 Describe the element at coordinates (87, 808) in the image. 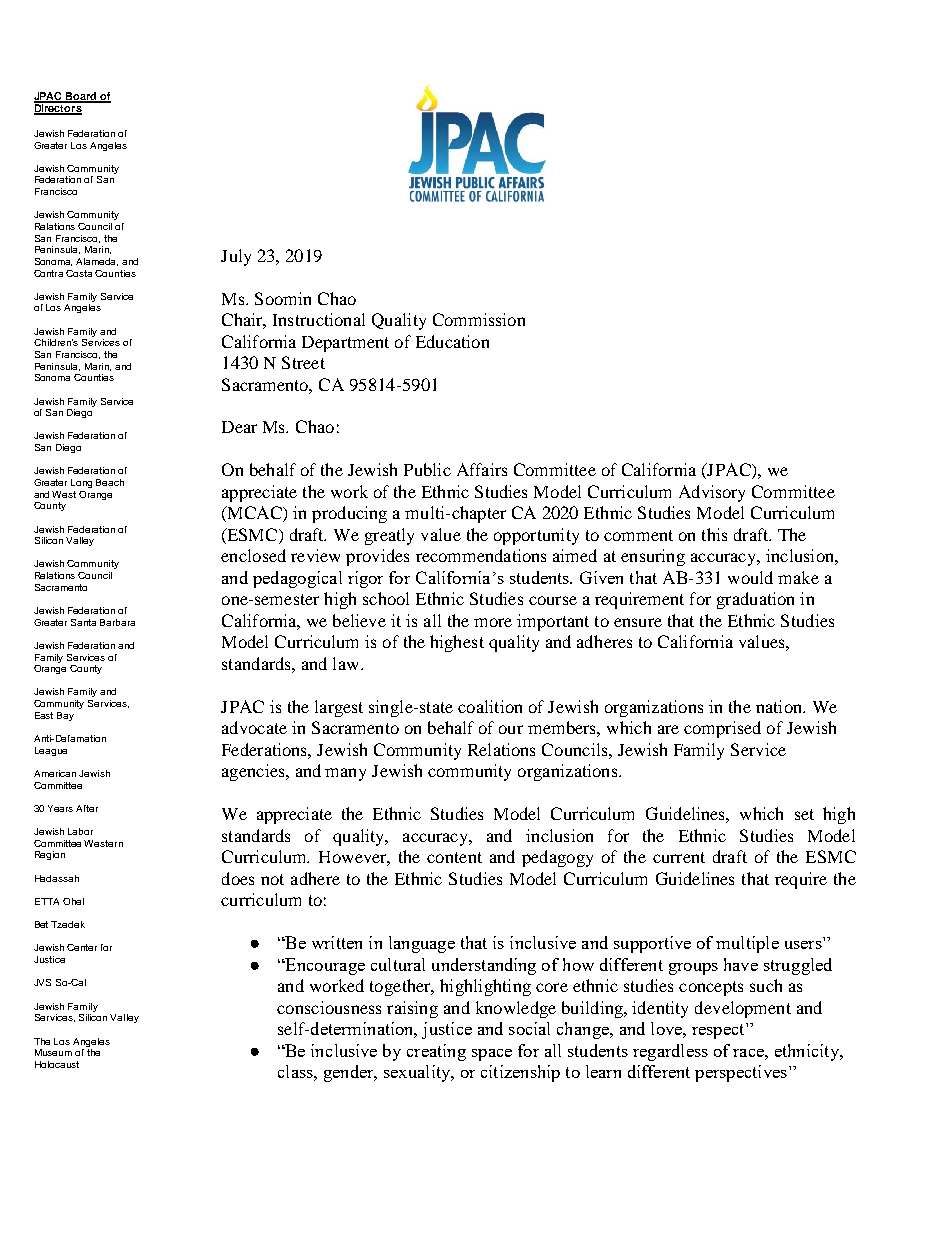

I see `After` at that location.
